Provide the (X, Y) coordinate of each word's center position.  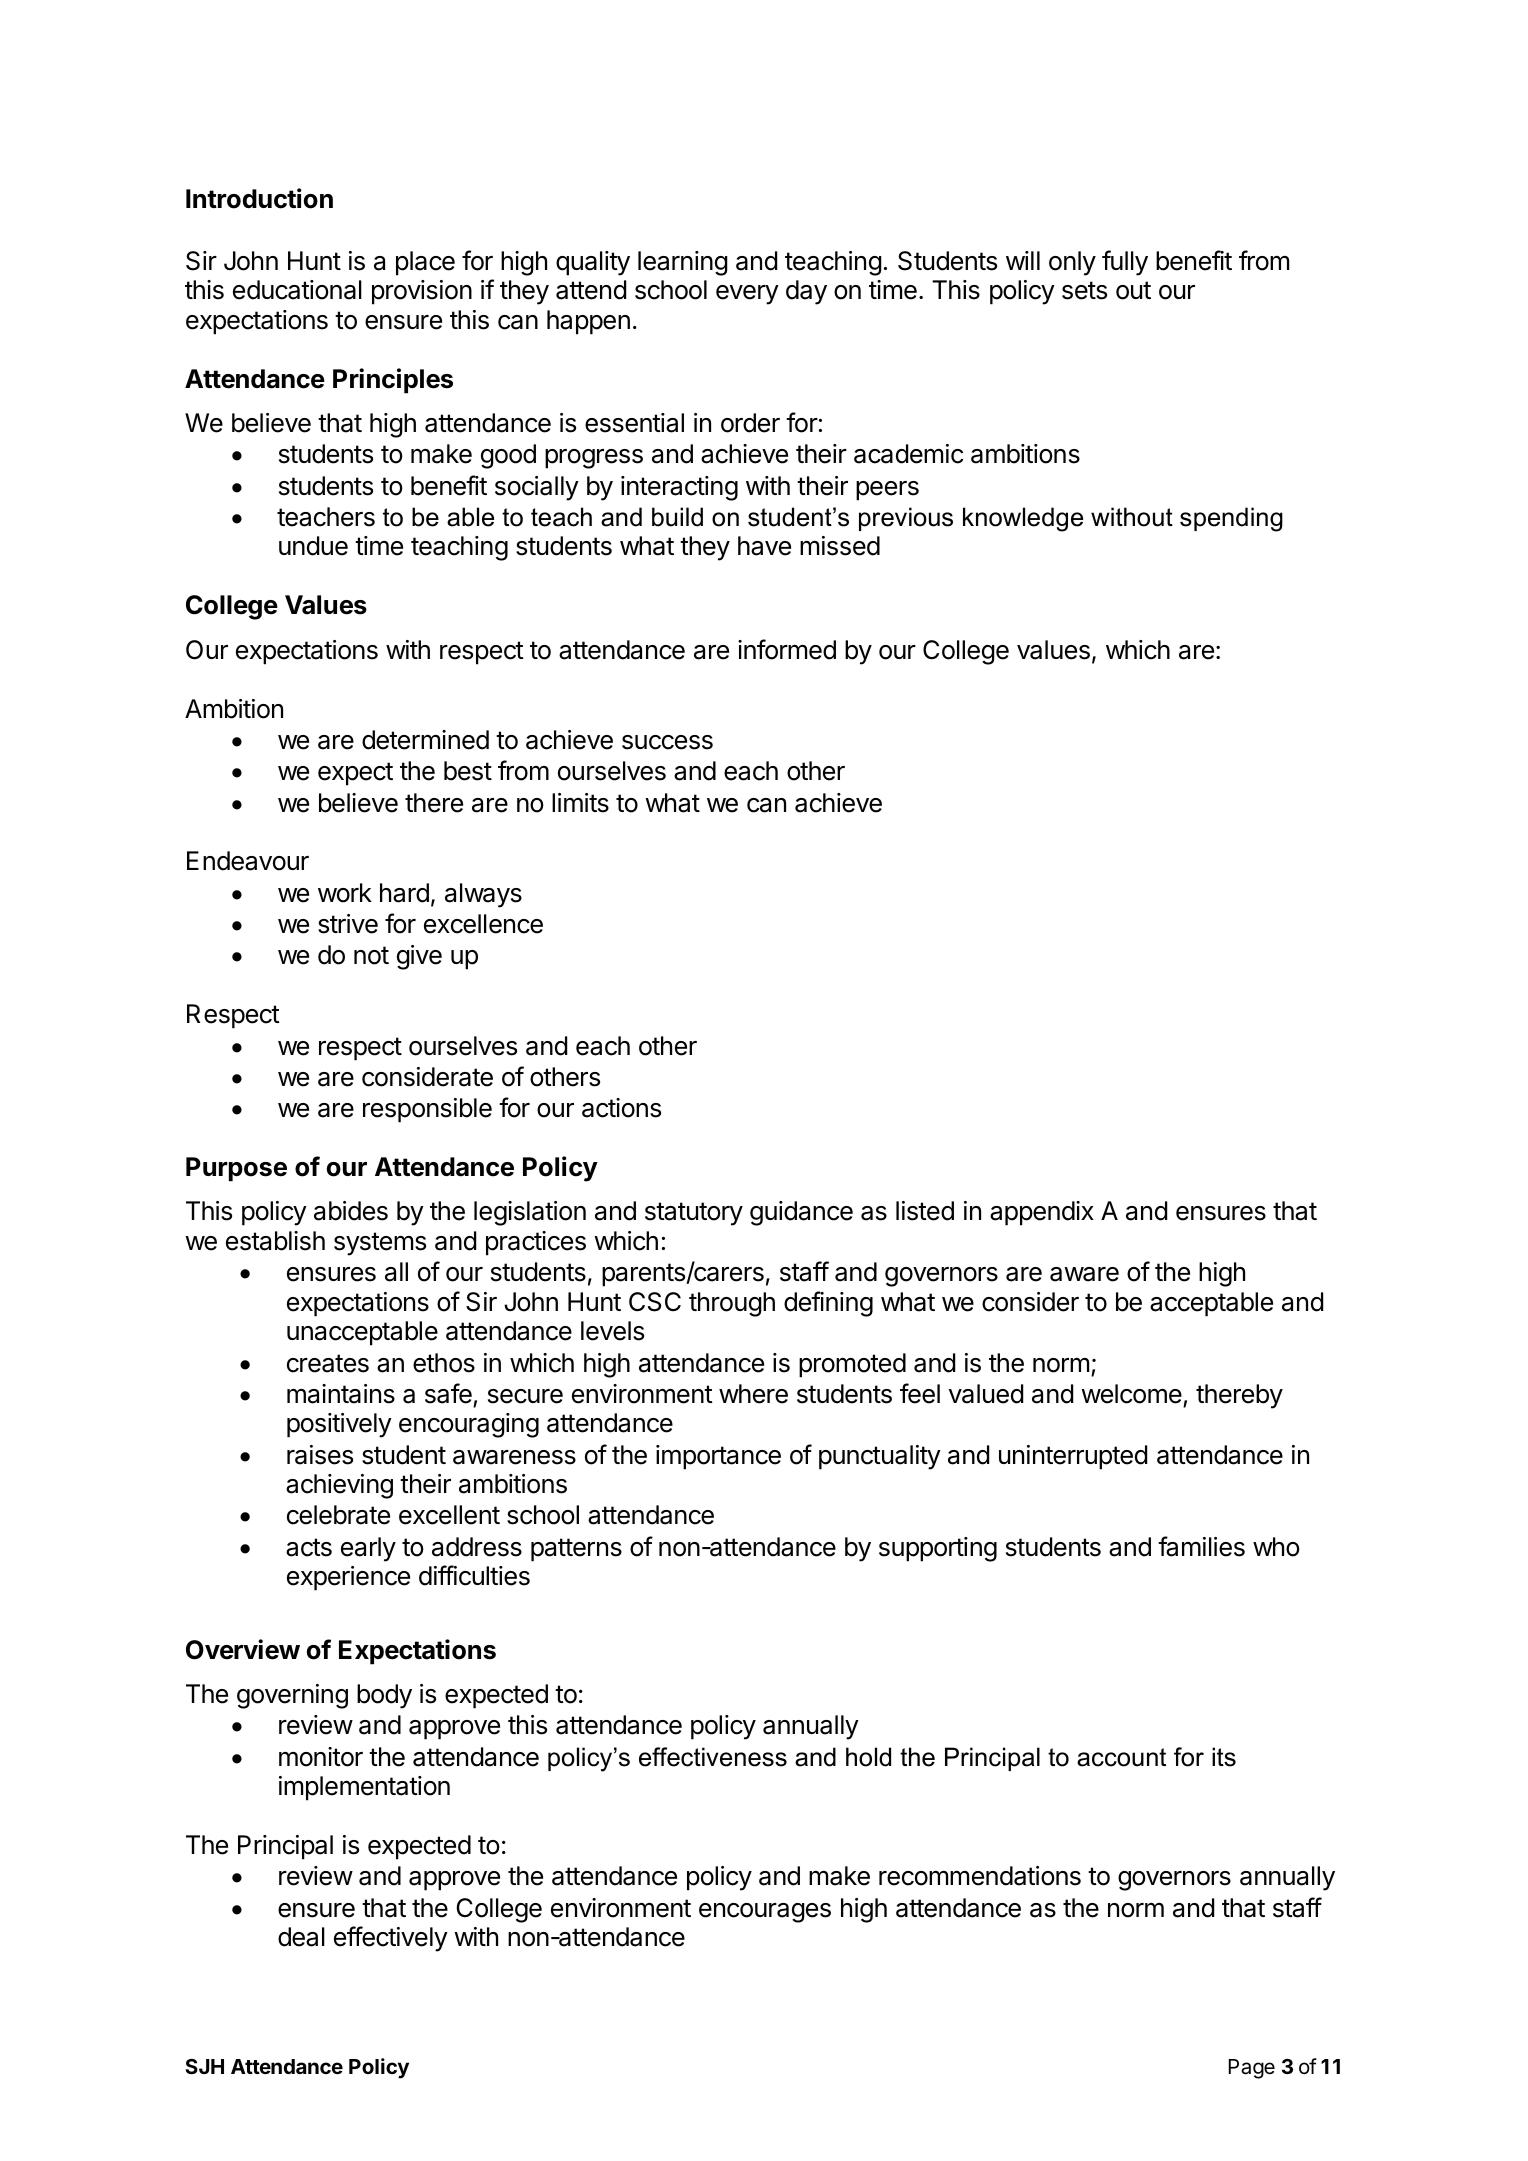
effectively (391, 1939)
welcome (1131, 1394)
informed (787, 649)
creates (328, 1363)
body (384, 1696)
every (747, 295)
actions (621, 1108)
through (732, 1304)
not (371, 955)
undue (313, 546)
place (425, 263)
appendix (1042, 1213)
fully (1125, 263)
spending (1231, 519)
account (1121, 1757)
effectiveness (713, 1757)
